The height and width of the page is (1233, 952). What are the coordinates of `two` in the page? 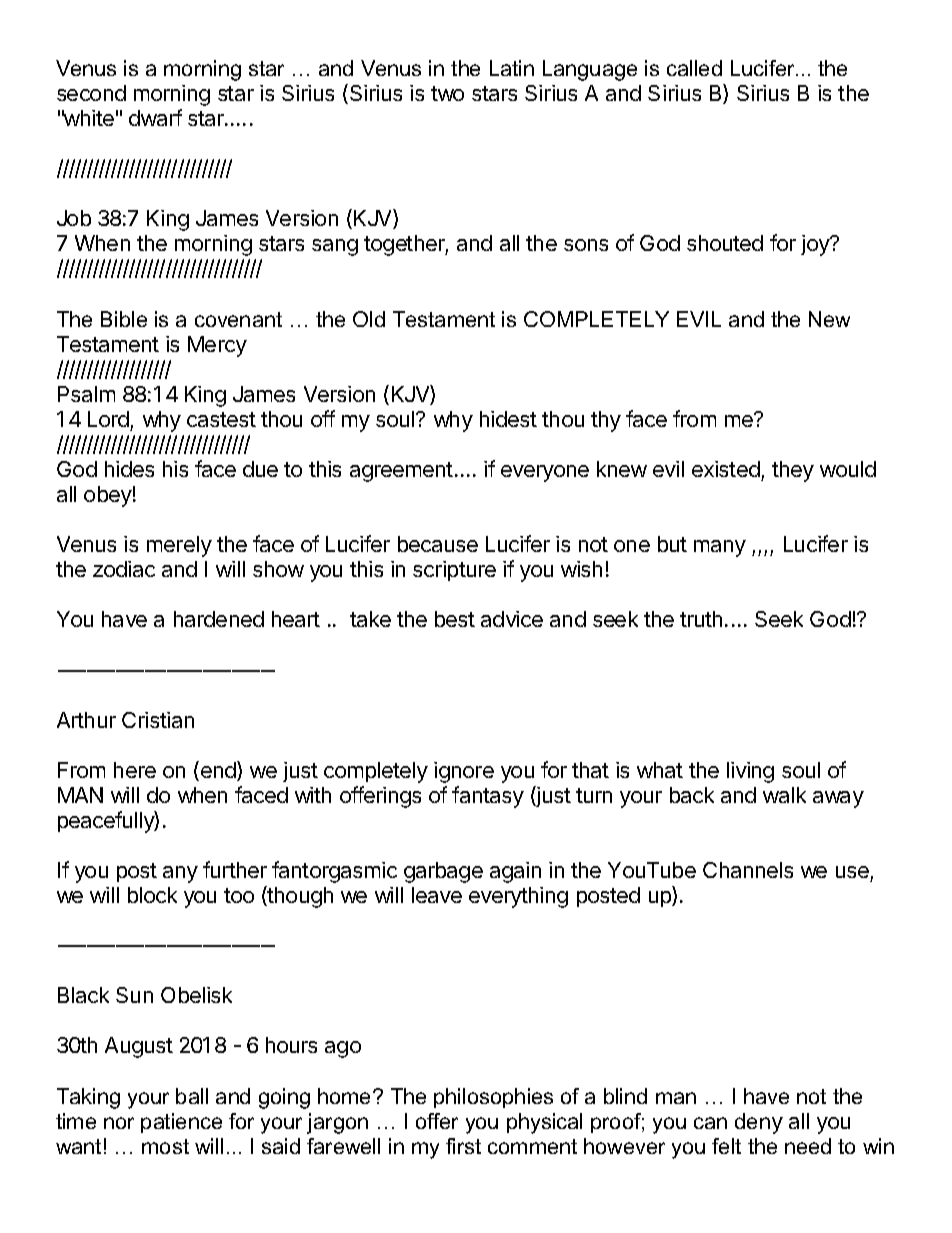 It's located at (447, 93).
